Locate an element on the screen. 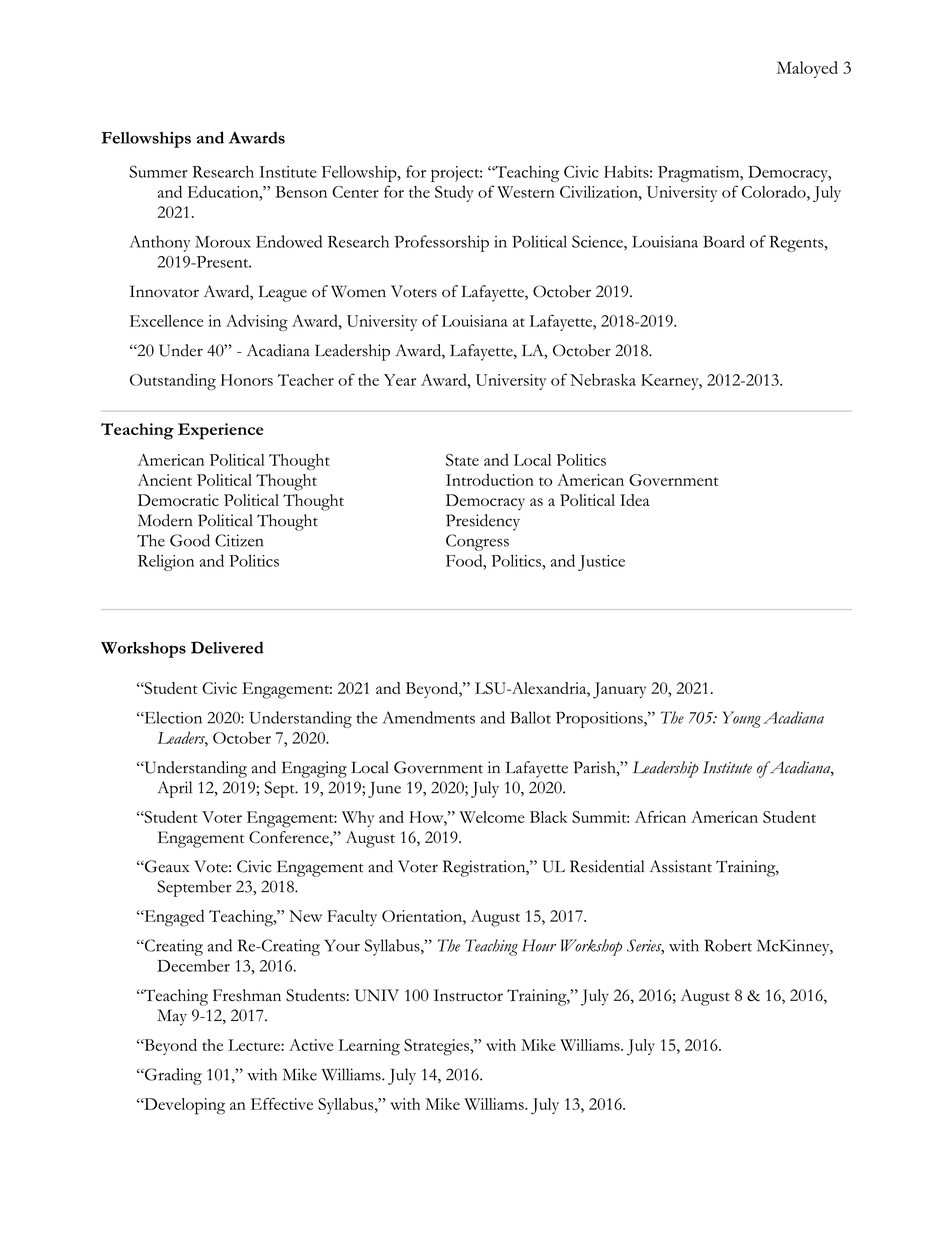 This screenshot has height=1233, width=952. Strategies is located at coordinates (437, 1047).
